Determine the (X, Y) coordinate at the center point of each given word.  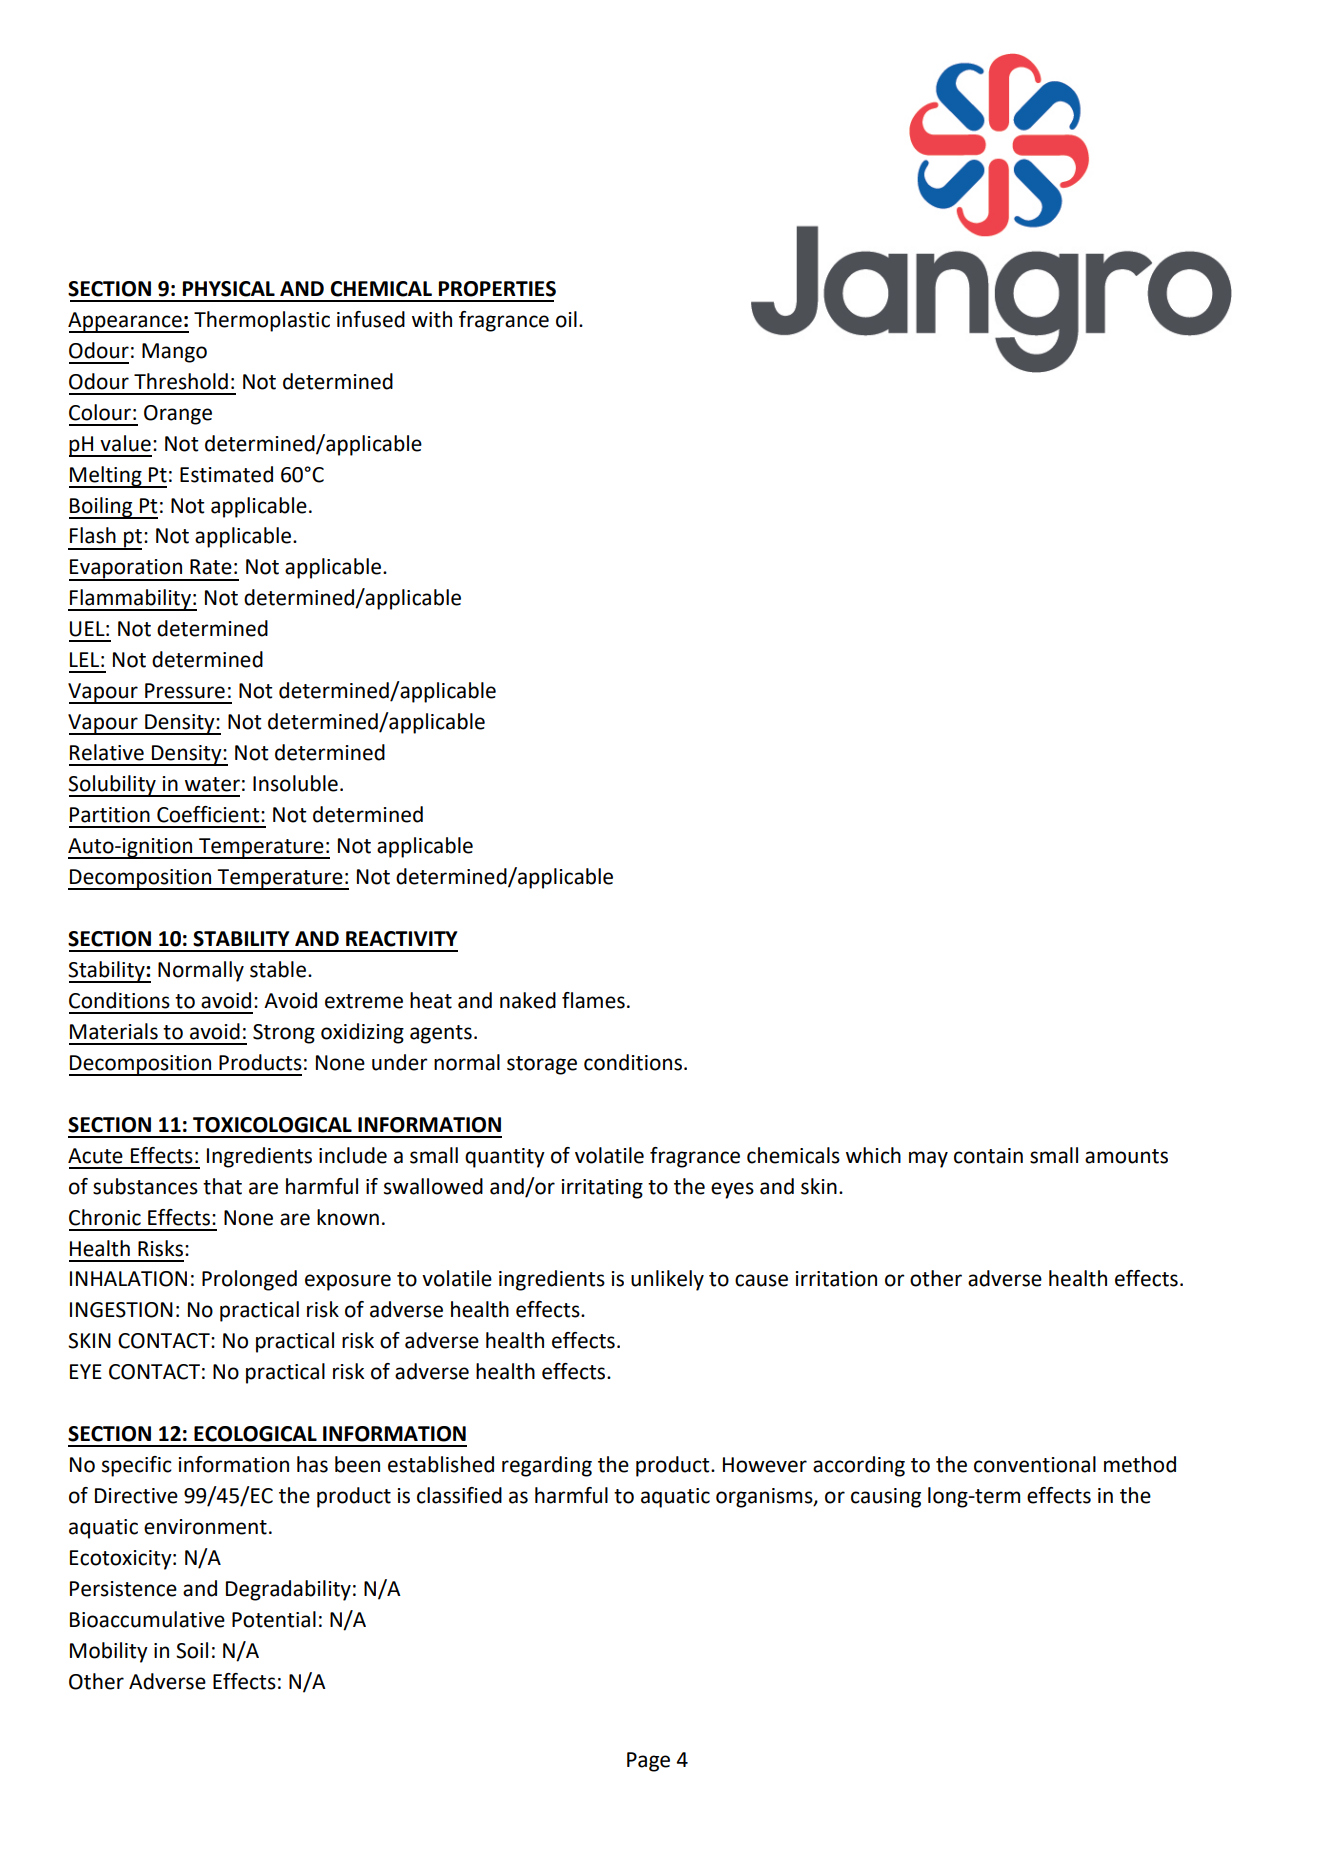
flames (593, 1000)
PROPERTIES (497, 289)
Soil (192, 1650)
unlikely (667, 1280)
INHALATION (128, 1279)
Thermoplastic (262, 321)
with (432, 319)
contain (988, 1156)
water (212, 784)
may (928, 1159)
